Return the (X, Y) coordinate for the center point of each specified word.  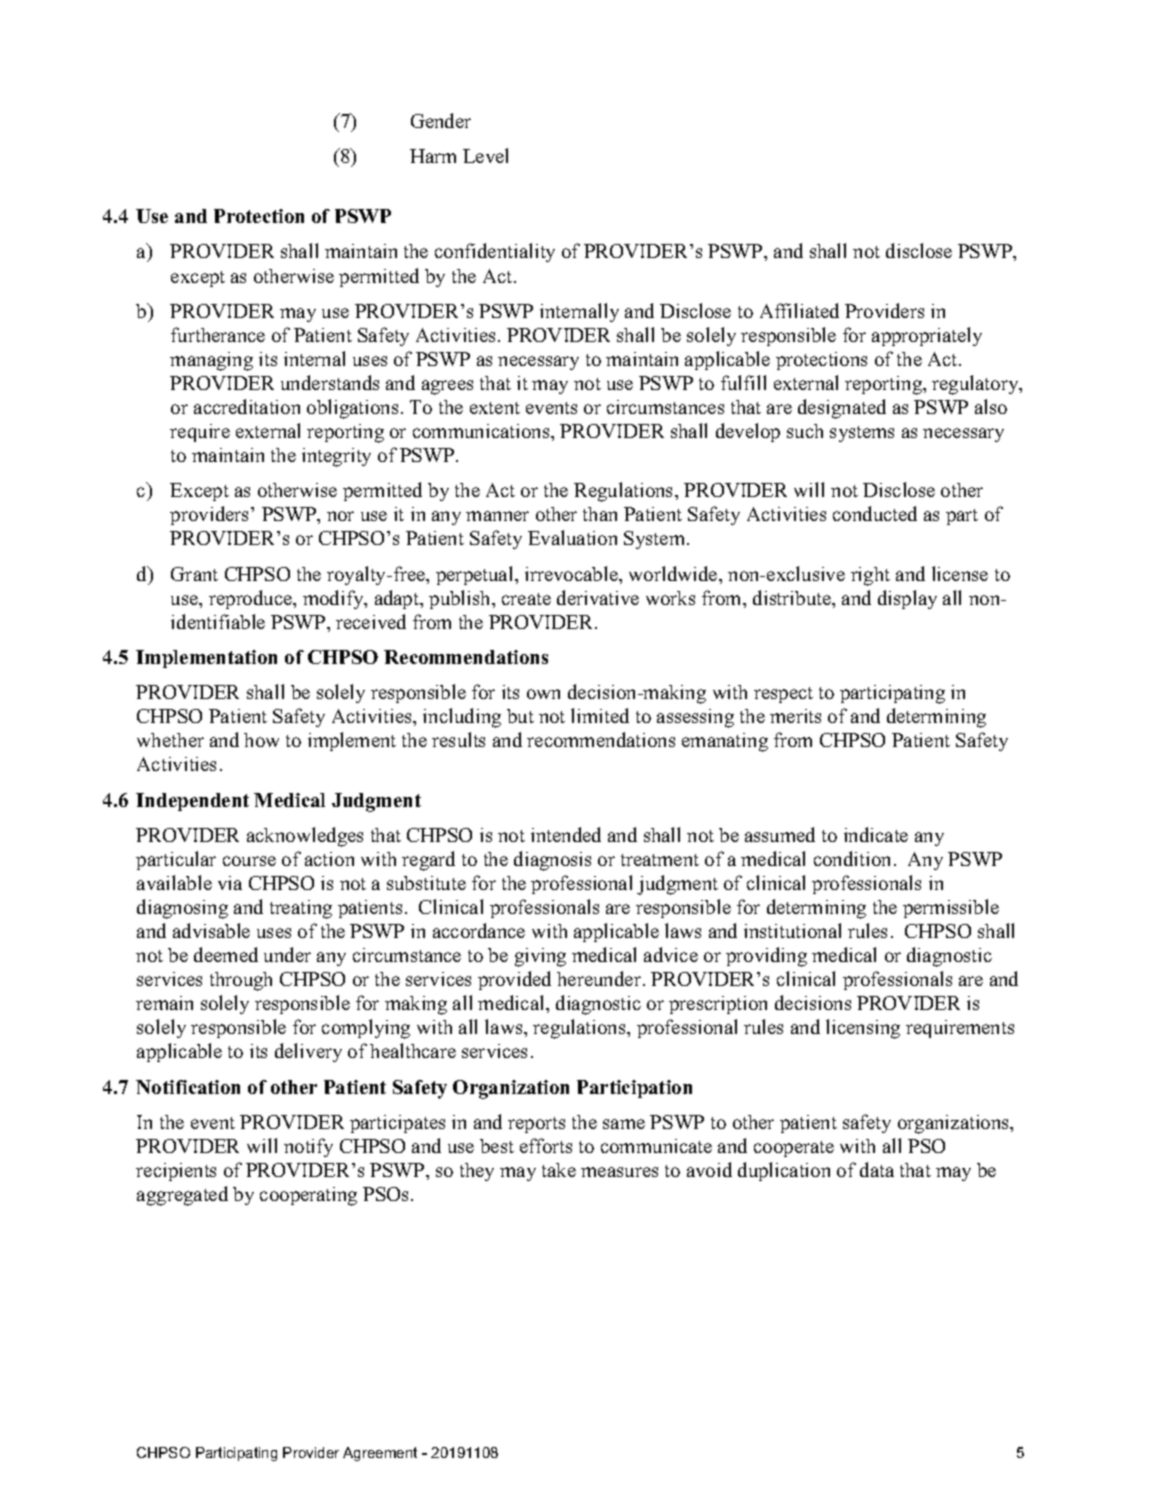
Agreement (380, 1454)
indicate (876, 834)
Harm (433, 156)
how (261, 740)
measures (619, 1172)
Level (485, 155)
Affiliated (799, 310)
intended (566, 834)
